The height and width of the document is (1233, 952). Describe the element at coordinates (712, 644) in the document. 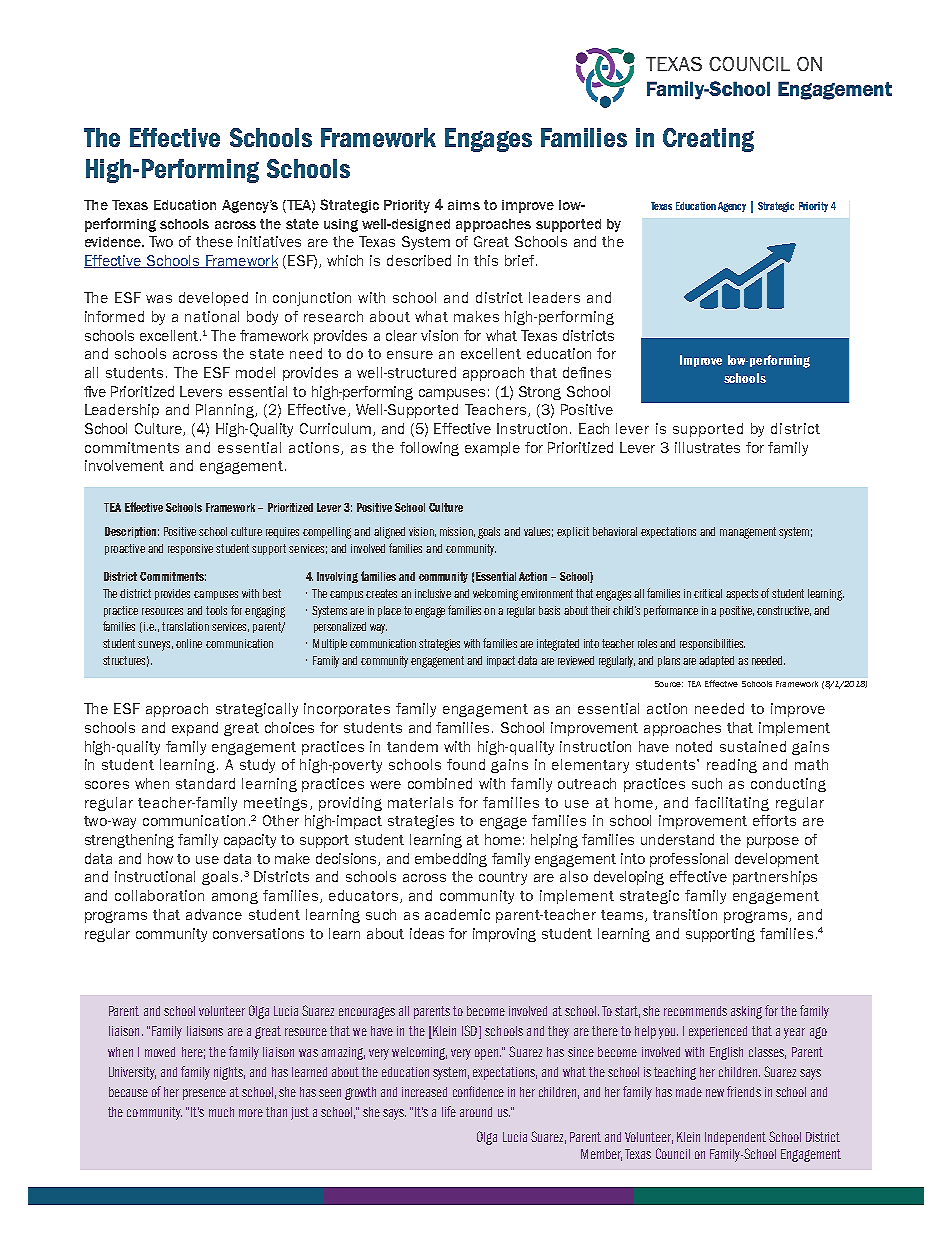

I see `responsibilities` at that location.
